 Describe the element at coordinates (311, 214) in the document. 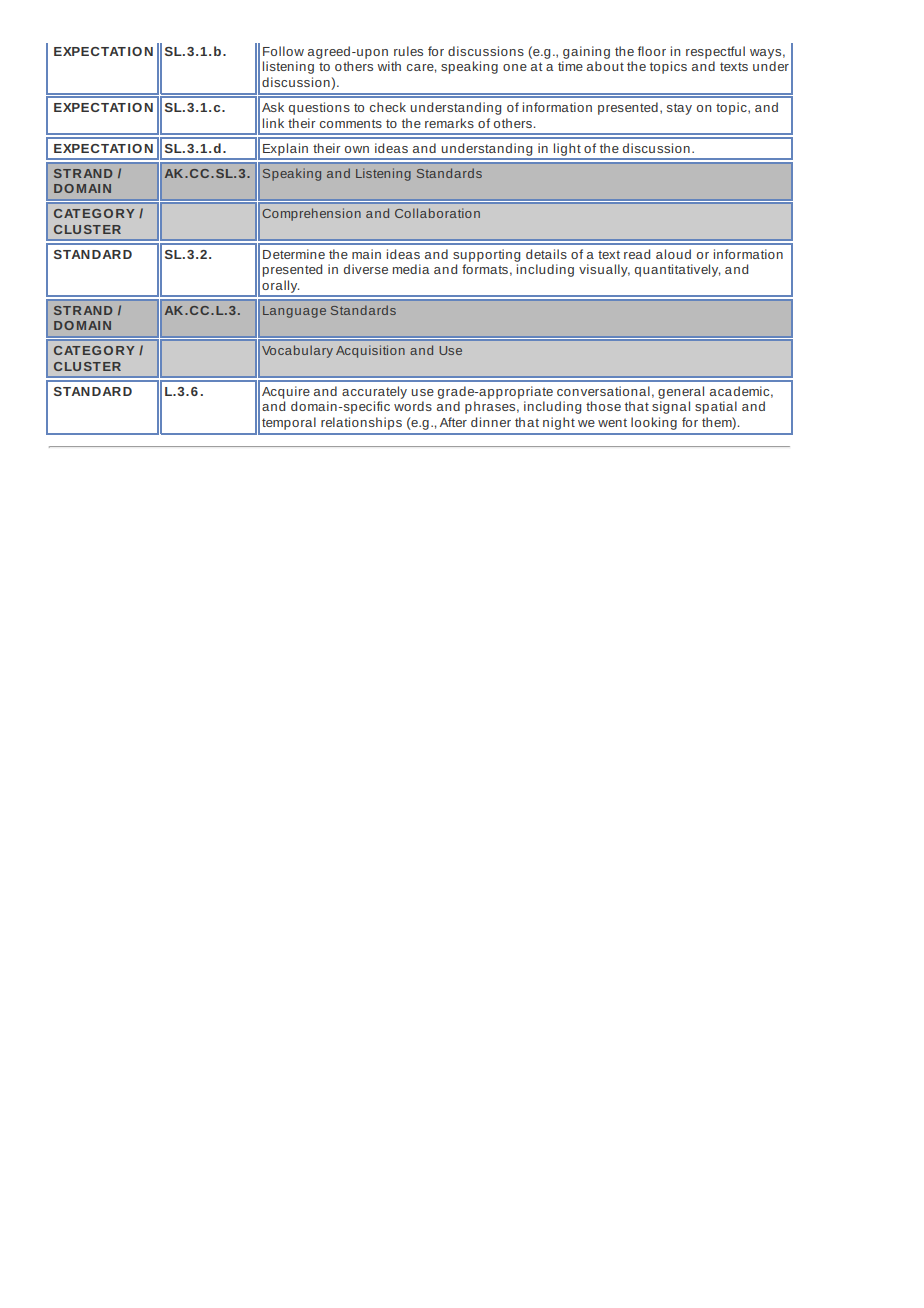

I see `Comprehension` at that location.
